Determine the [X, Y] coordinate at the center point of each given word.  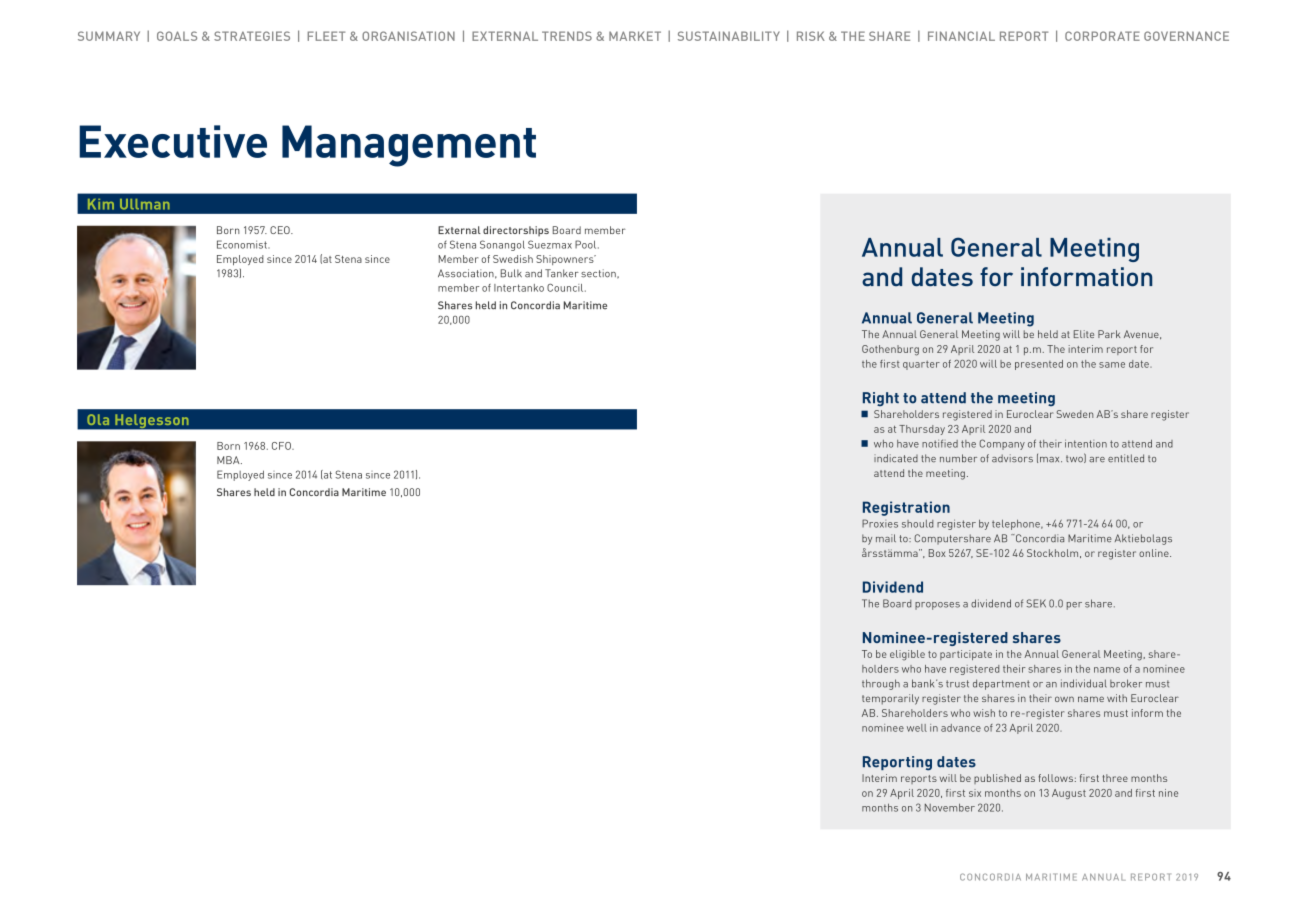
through [881, 684]
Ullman [145, 204]
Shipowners [566, 260]
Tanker [562, 273]
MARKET [635, 36]
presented [1039, 365]
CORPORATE [1102, 36]
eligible [907, 655]
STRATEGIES [252, 36]
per [1074, 606]
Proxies [880, 523]
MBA [229, 460]
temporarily [890, 699]
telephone [1017, 525]
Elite [1084, 334]
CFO [282, 446]
